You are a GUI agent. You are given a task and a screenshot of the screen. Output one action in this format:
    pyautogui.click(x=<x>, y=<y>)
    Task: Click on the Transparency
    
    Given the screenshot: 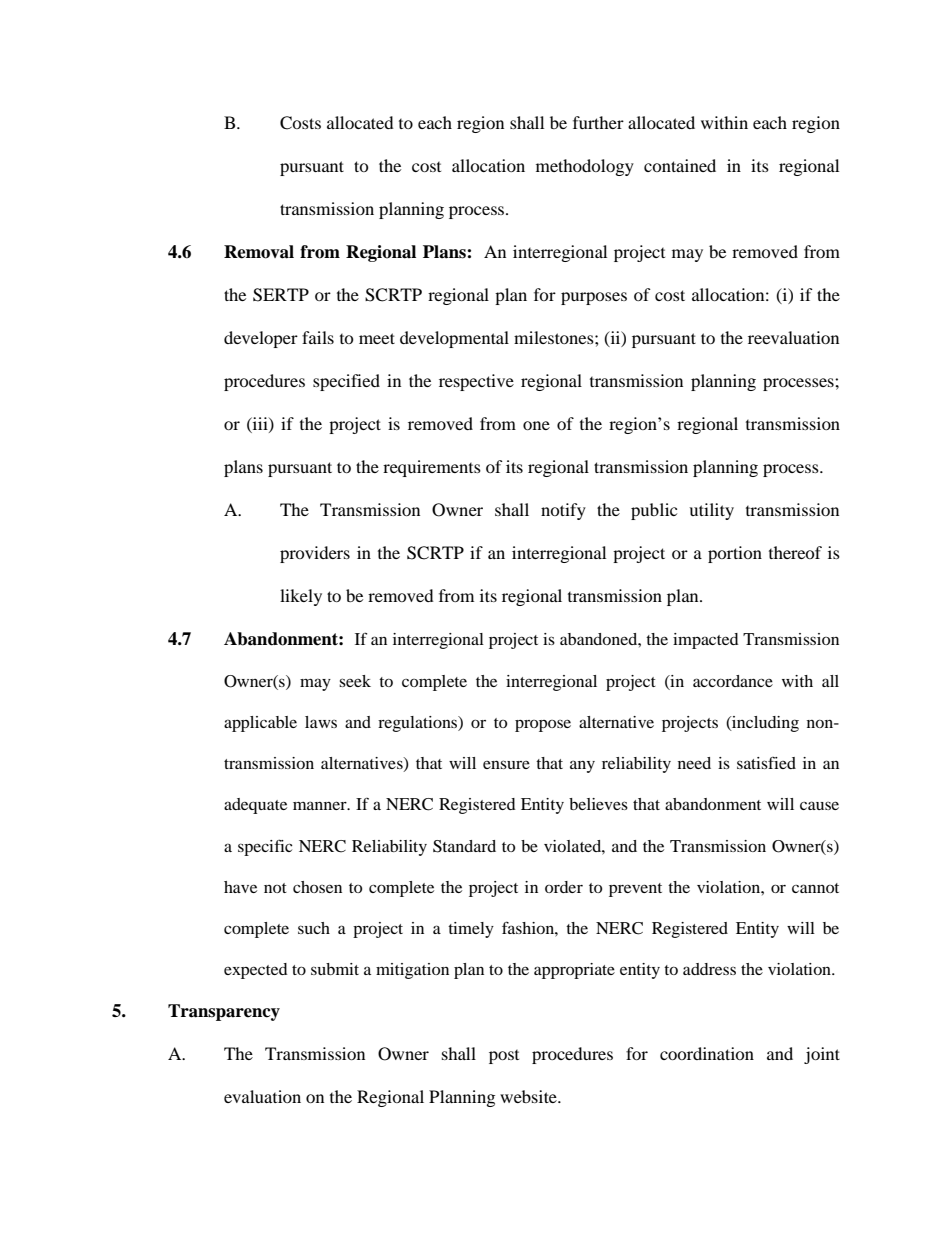 What is the action you would take?
    pyautogui.click(x=224, y=1012)
